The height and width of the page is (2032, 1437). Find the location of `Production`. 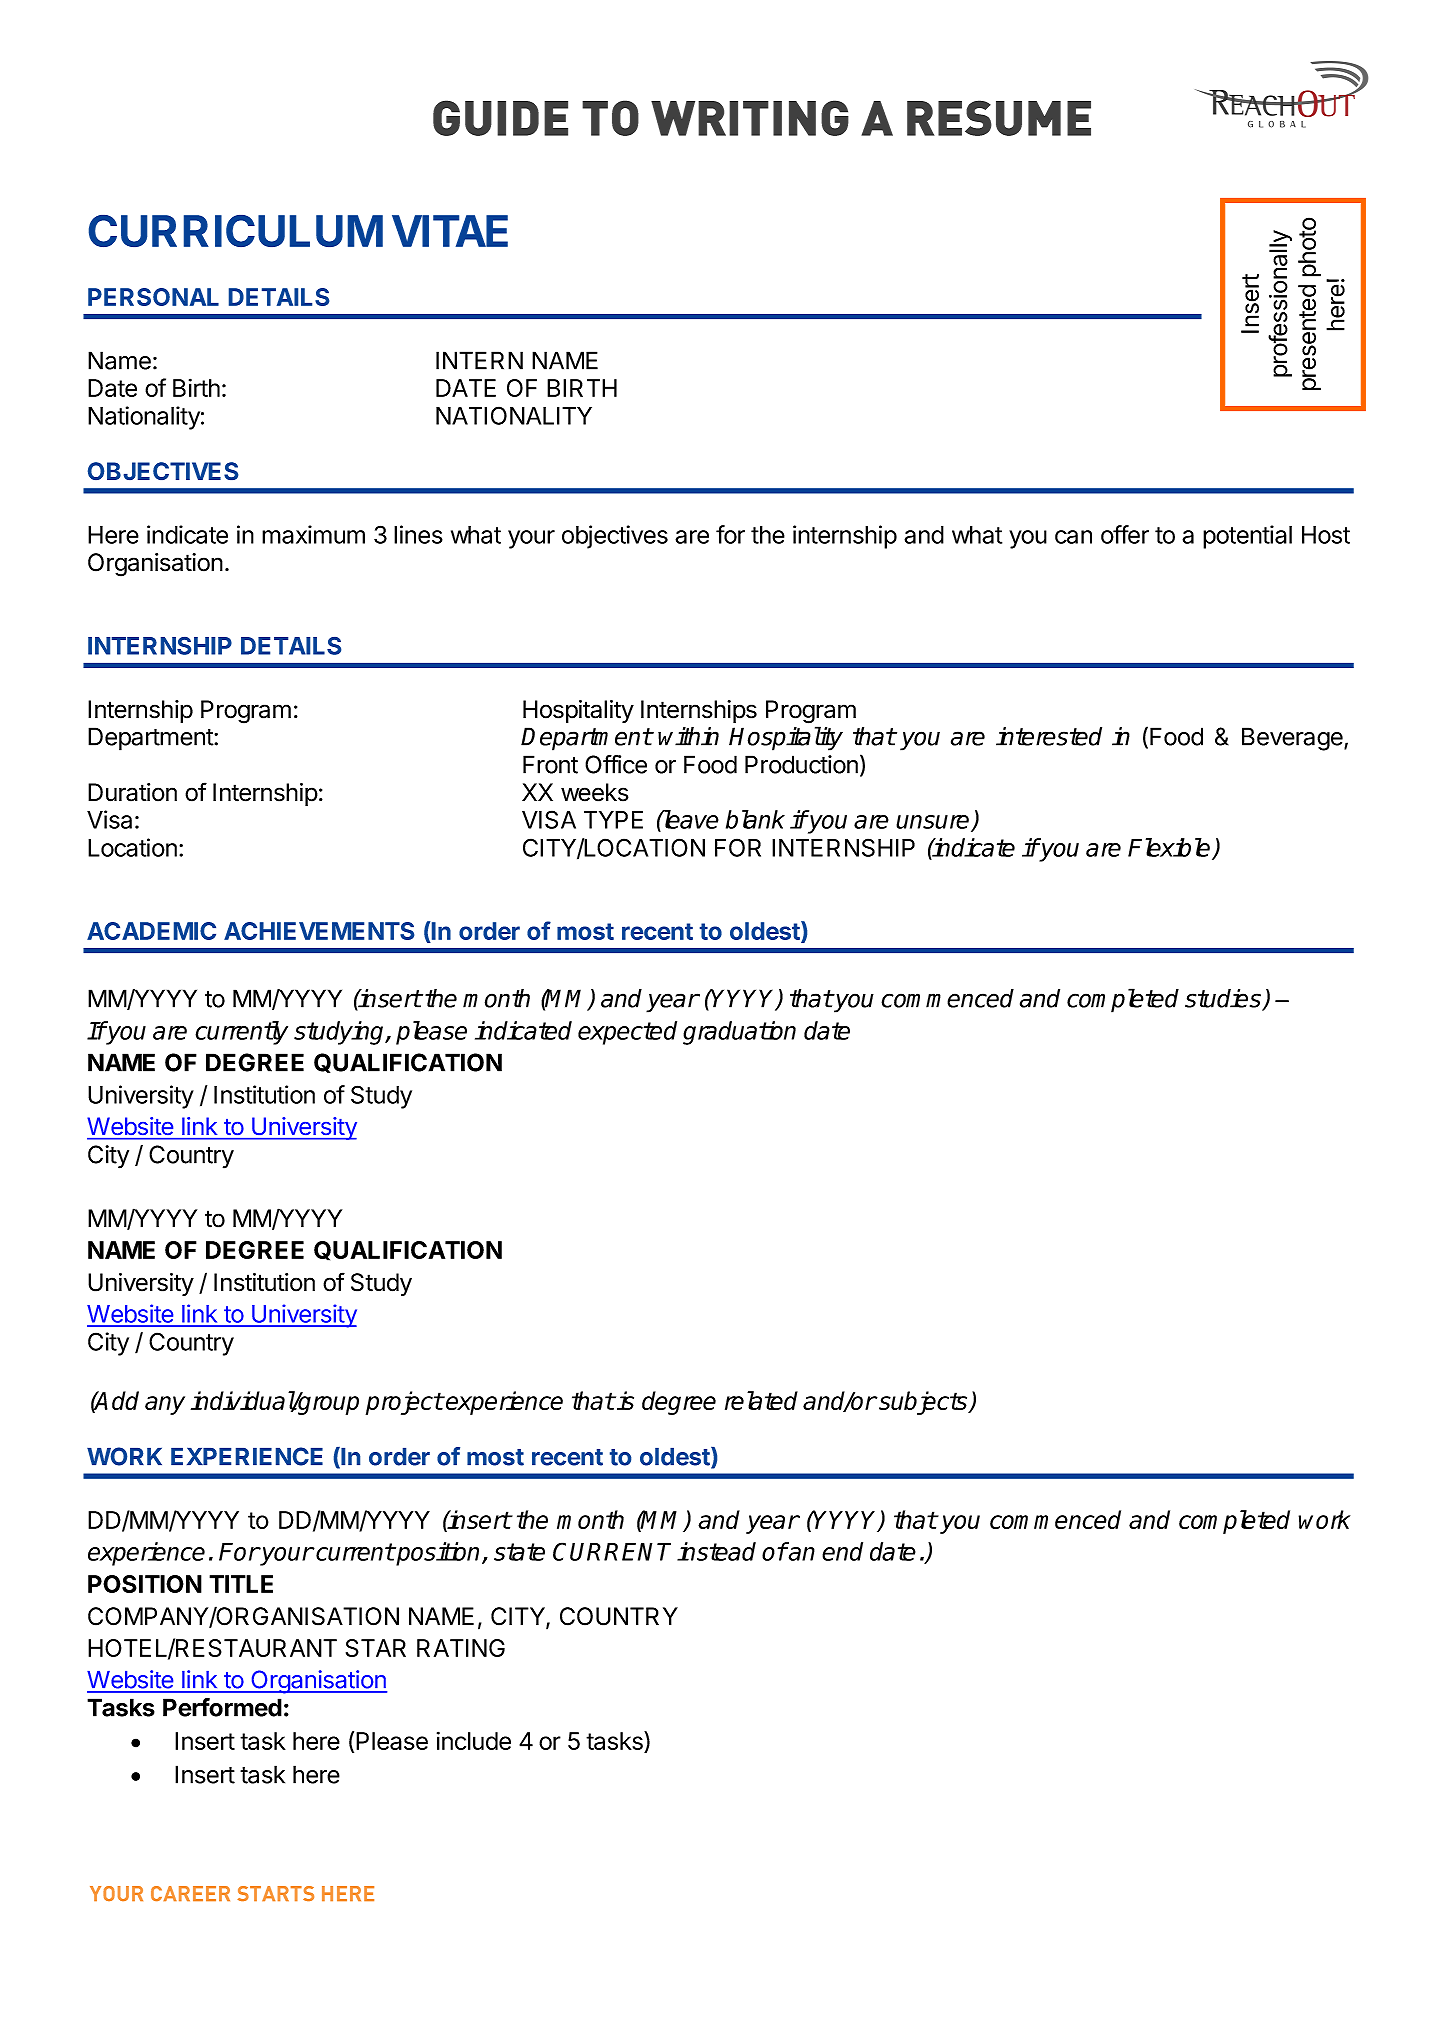

Production is located at coordinates (801, 764).
